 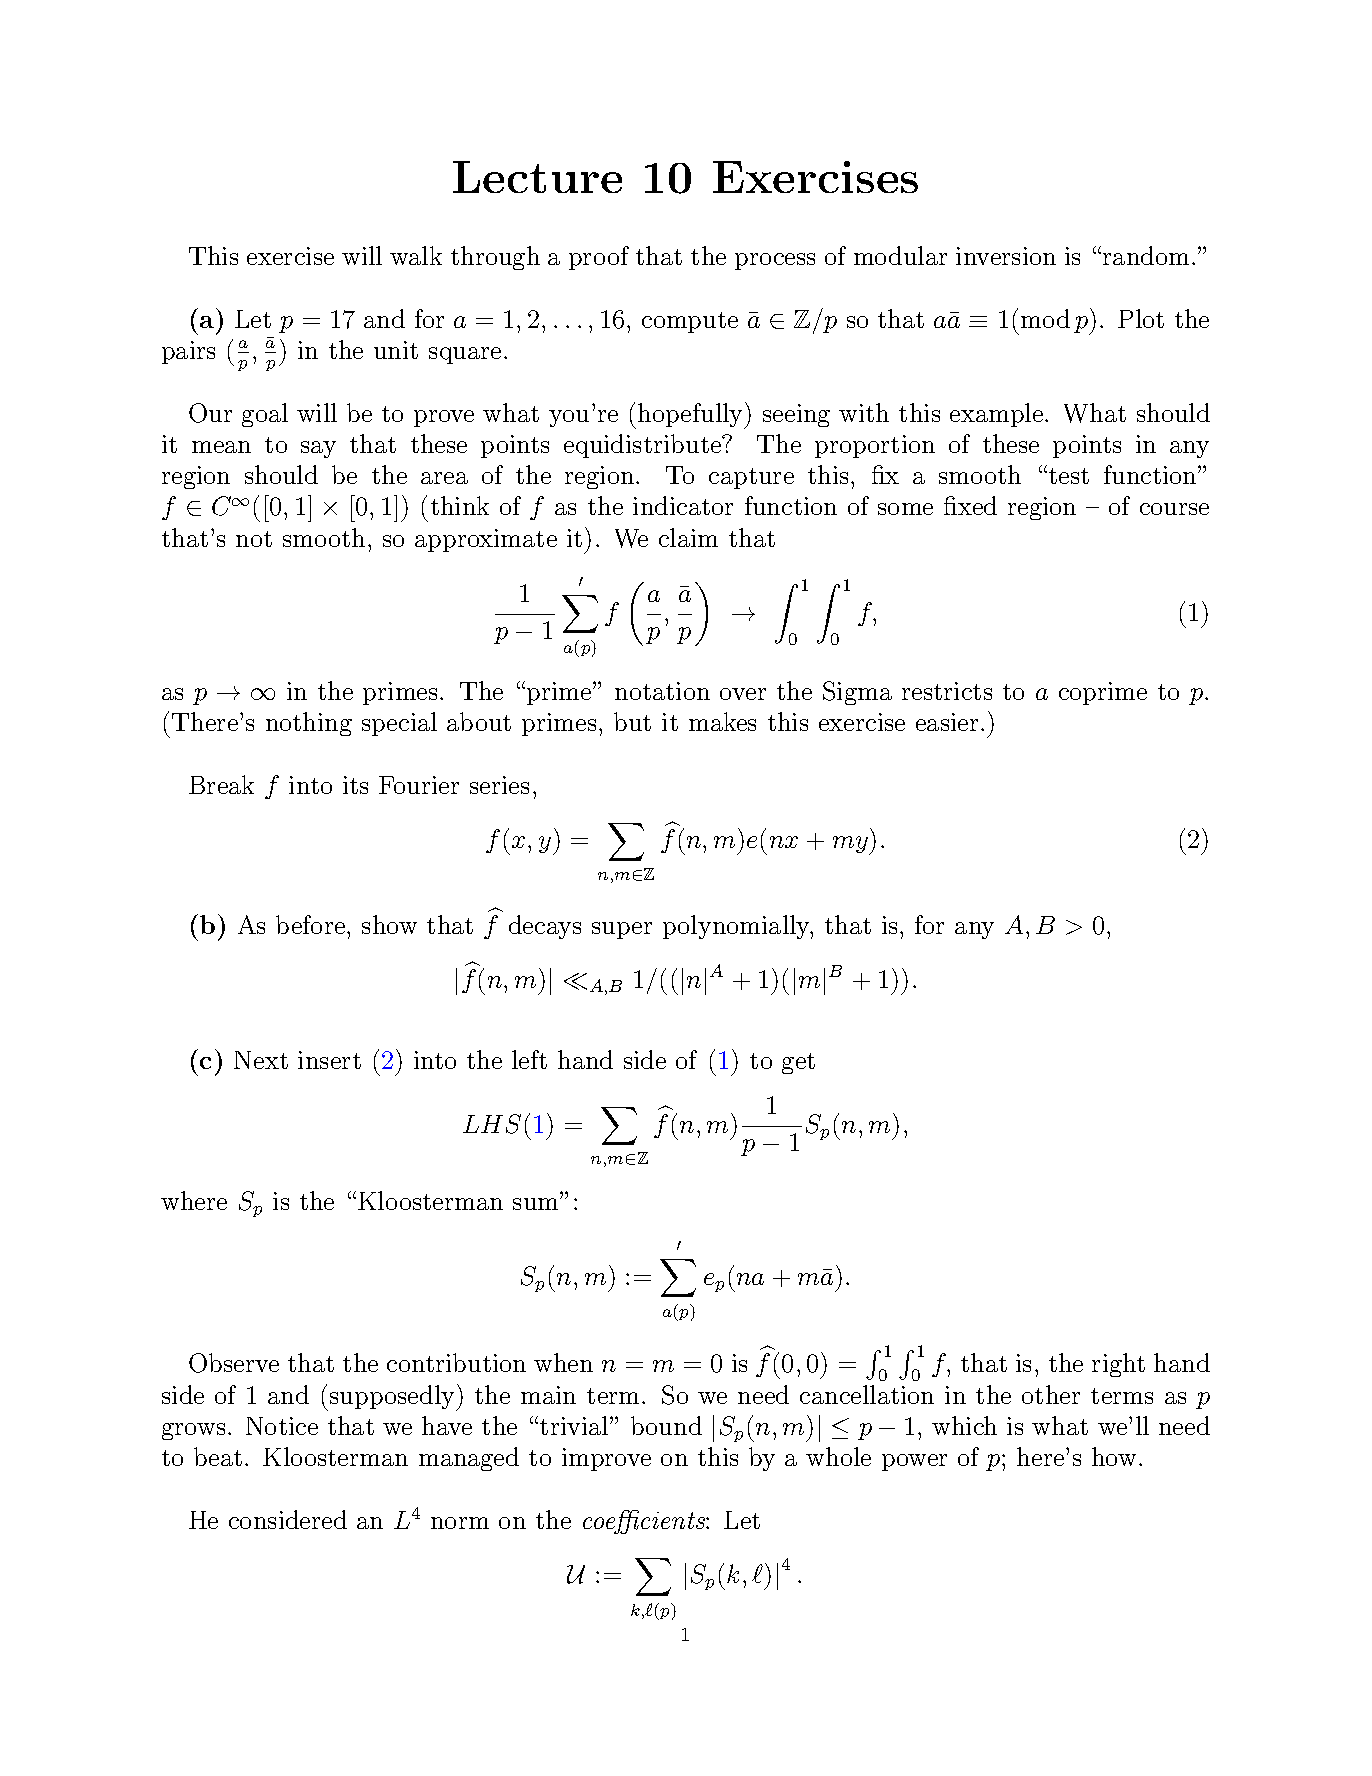 What do you see at coordinates (662, 691) in the image?
I see `notation` at bounding box center [662, 691].
